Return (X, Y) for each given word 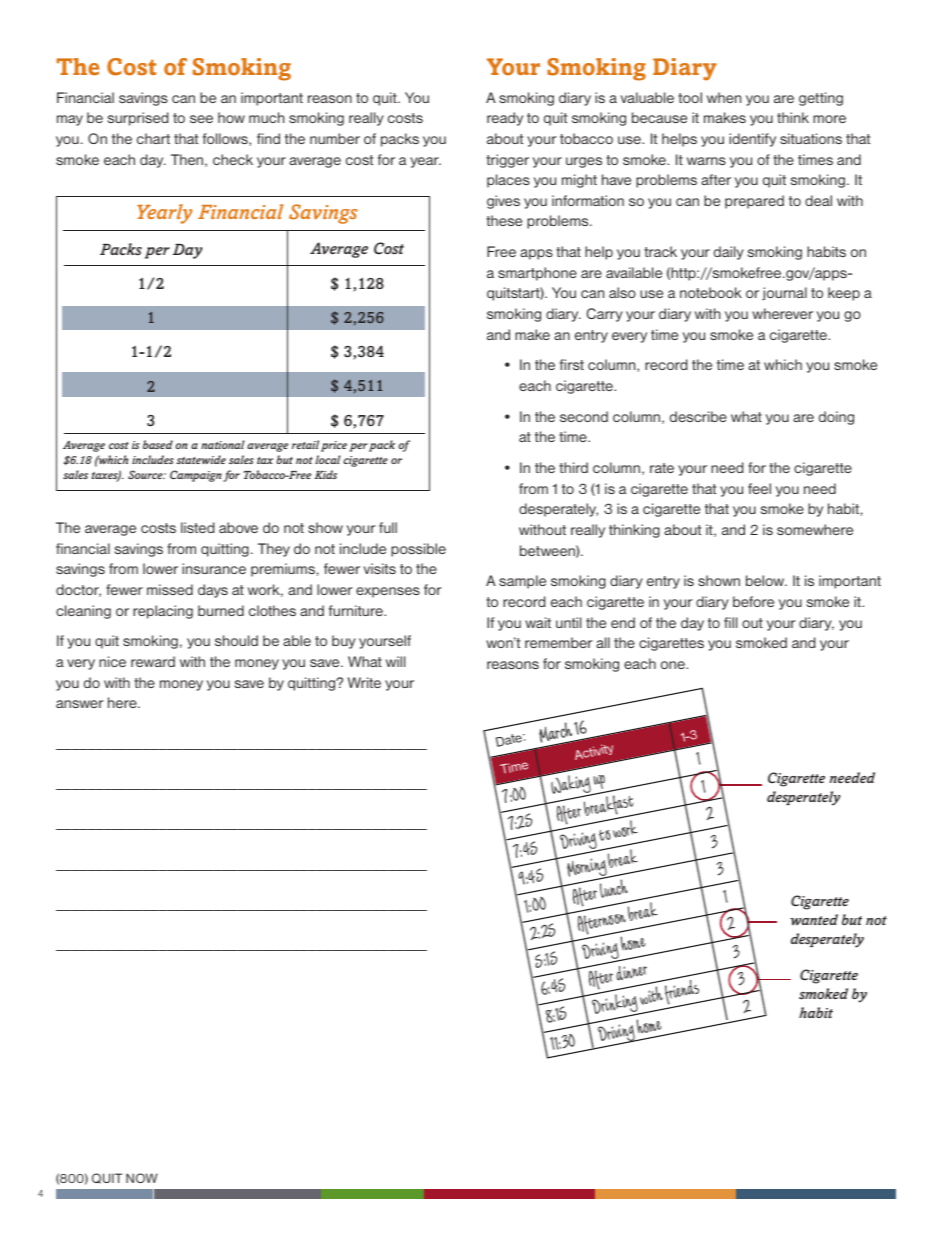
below (766, 580)
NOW (142, 1178)
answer (80, 704)
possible (418, 550)
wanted (814, 919)
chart (153, 138)
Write (364, 682)
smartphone (537, 274)
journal (784, 293)
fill (730, 622)
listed (197, 527)
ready (505, 119)
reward (153, 661)
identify (752, 140)
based (158, 444)
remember (559, 642)
